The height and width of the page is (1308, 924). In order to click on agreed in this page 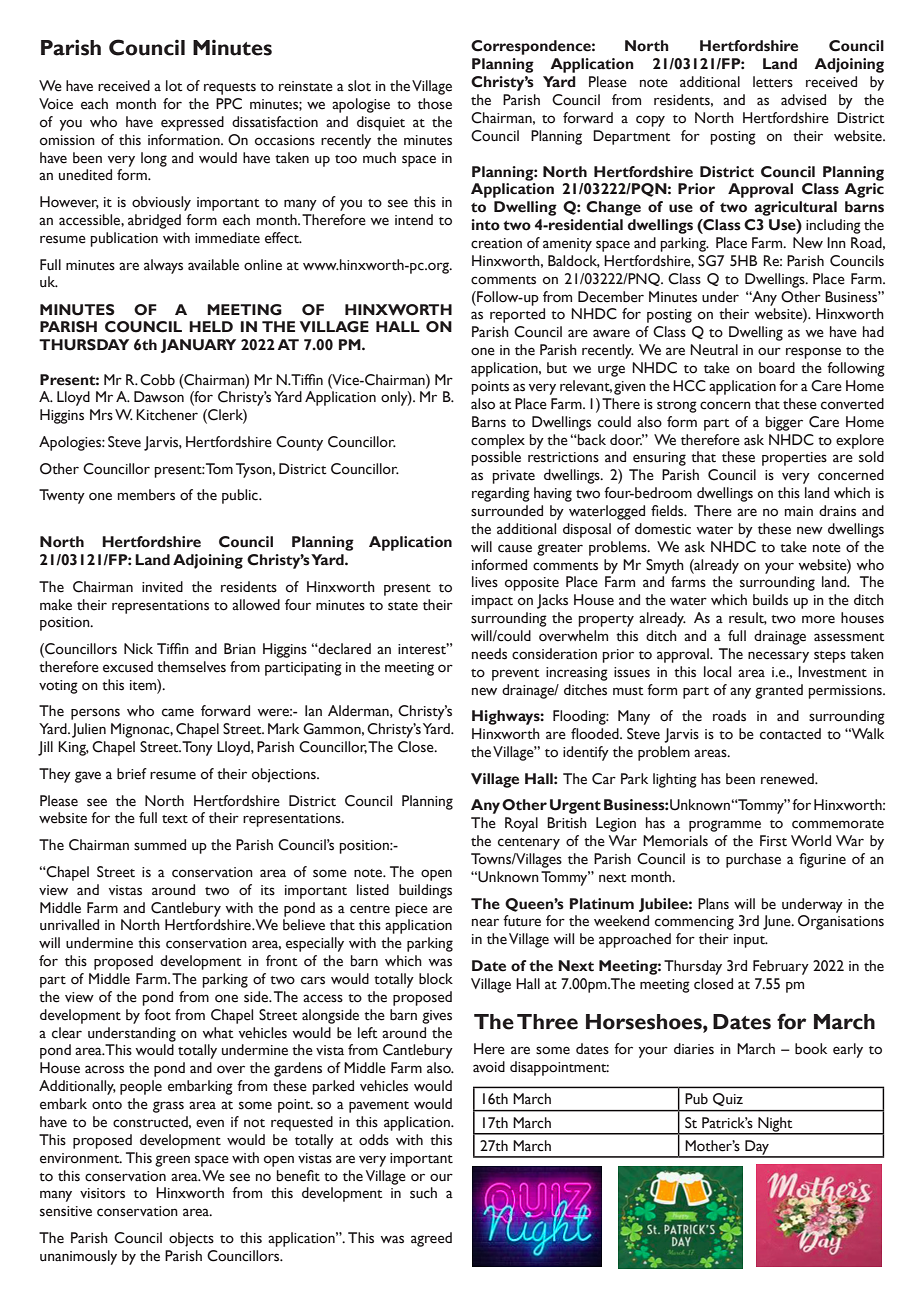, I will do `click(431, 1239)`.
